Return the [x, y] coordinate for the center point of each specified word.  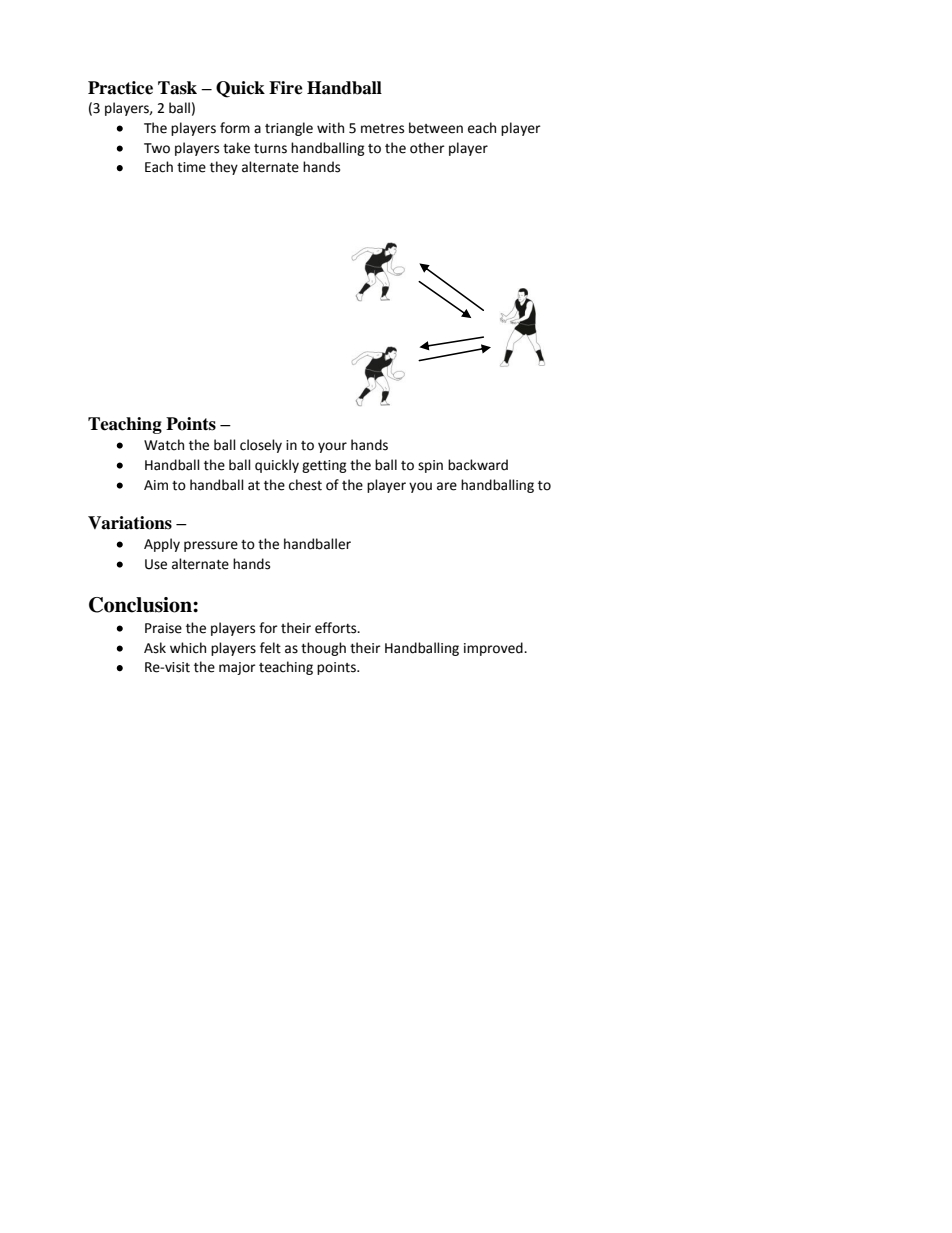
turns [270, 149]
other [427, 148]
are [447, 486]
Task [177, 88]
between [436, 128]
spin [430, 466]
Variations [130, 523]
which [188, 648]
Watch [164, 445]
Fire [286, 88]
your [332, 447]
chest [305, 485]
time [191, 167]
